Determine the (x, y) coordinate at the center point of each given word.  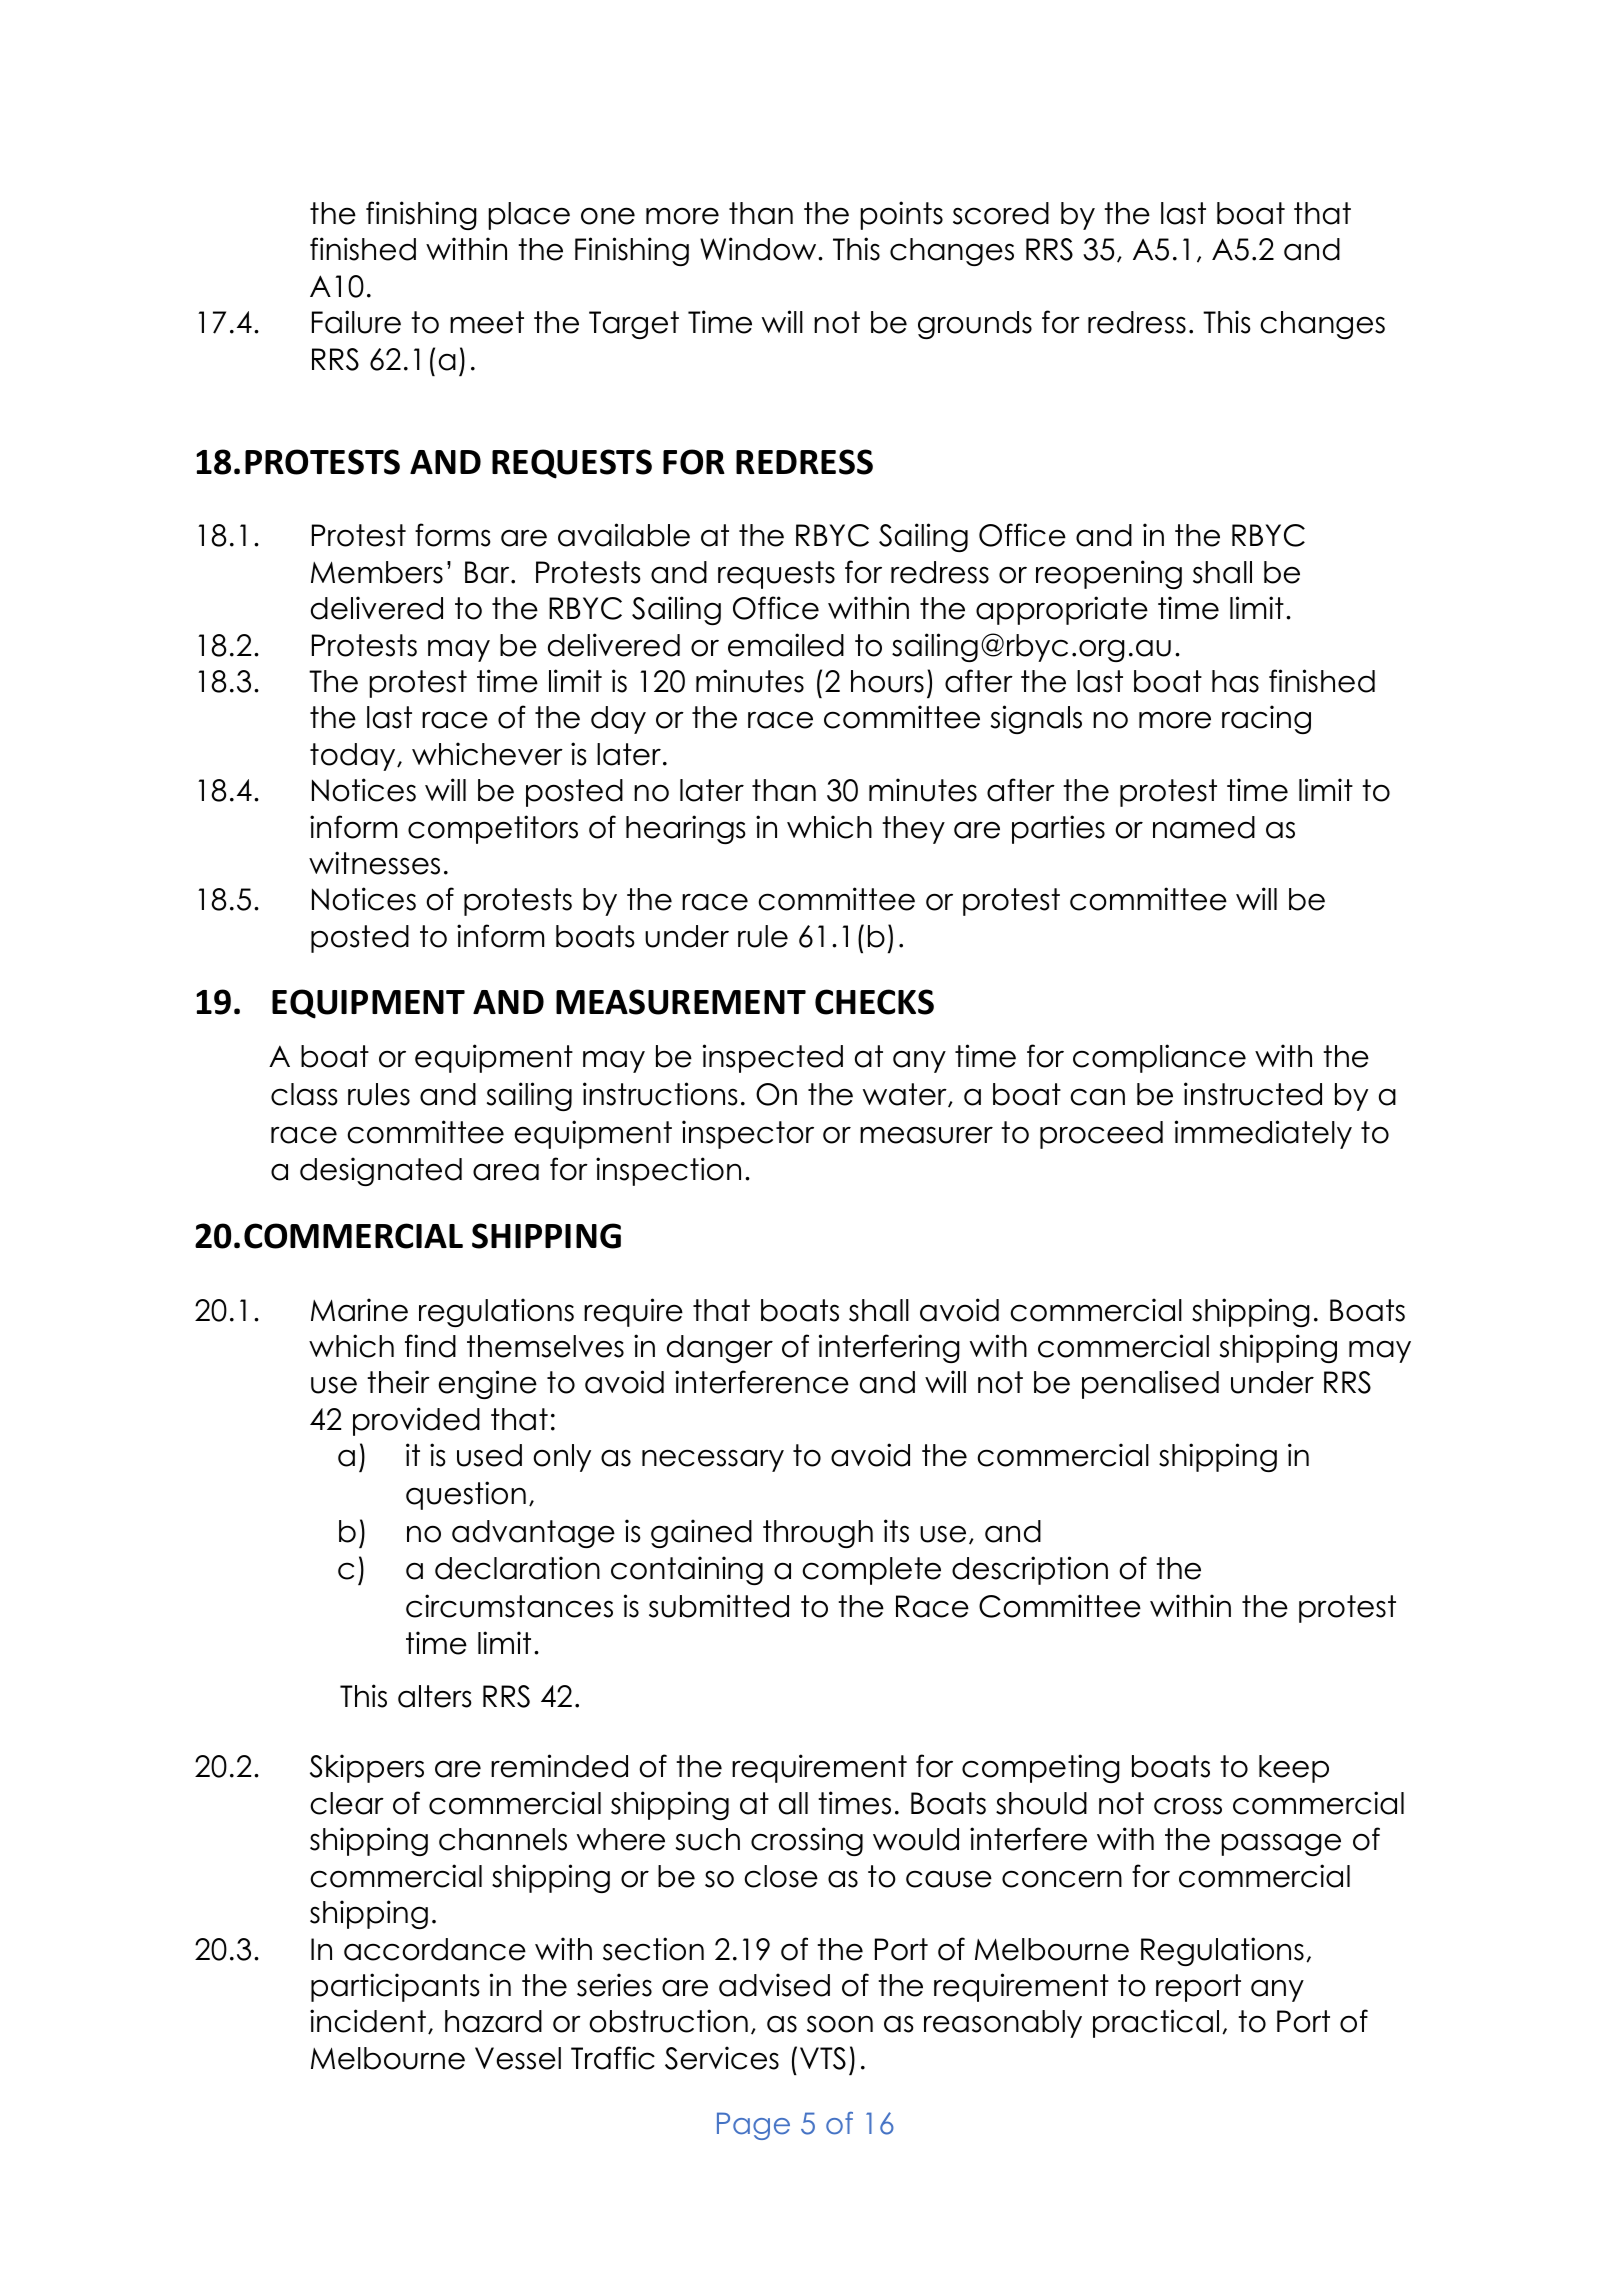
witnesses (374, 863)
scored (1001, 213)
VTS (823, 2058)
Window (759, 249)
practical (1156, 2023)
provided (416, 1421)
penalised (1150, 1384)
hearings (686, 829)
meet (487, 322)
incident (368, 2021)
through (818, 1534)
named (1204, 827)
